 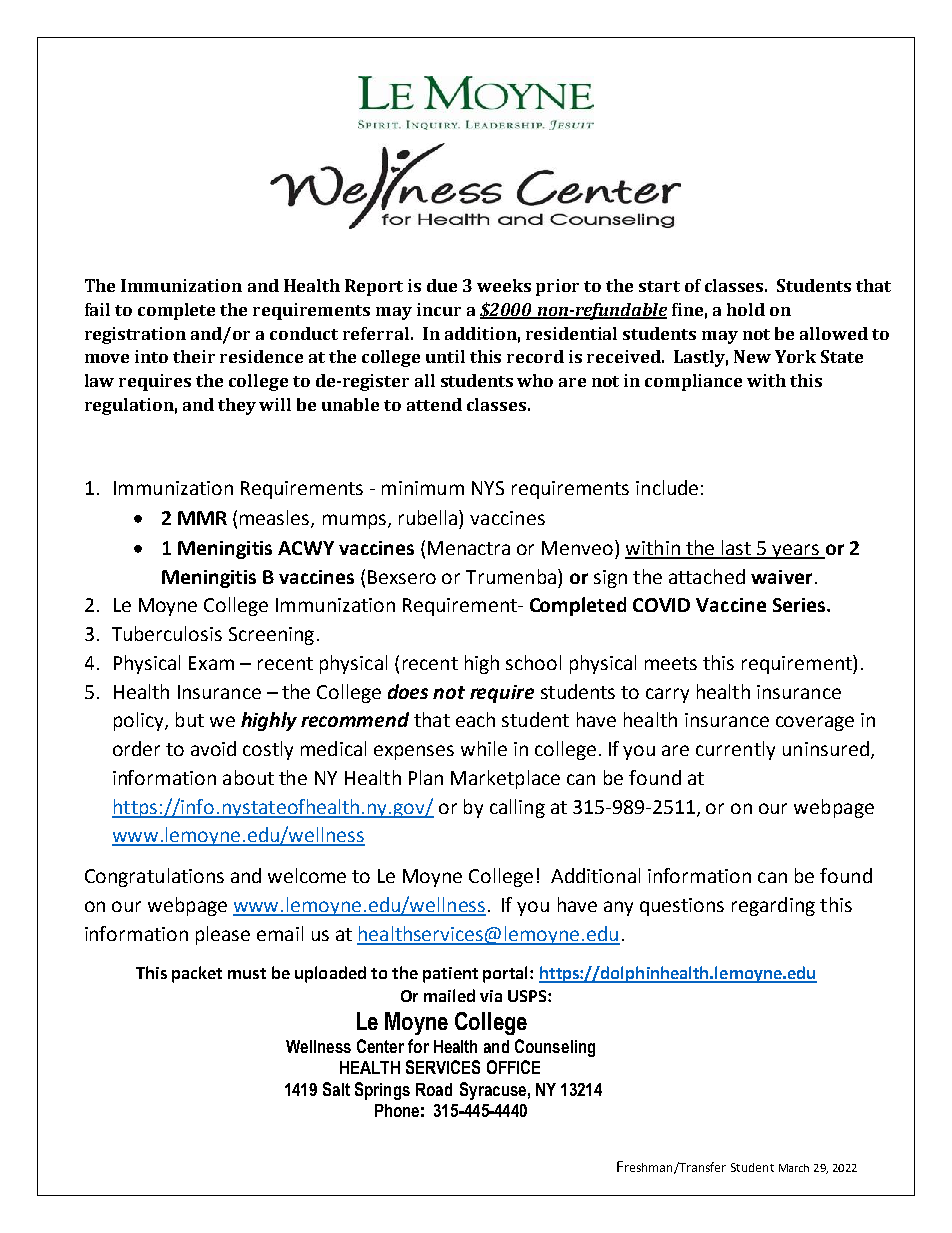 What do you see at coordinates (735, 750) in the page?
I see `currently` at bounding box center [735, 750].
